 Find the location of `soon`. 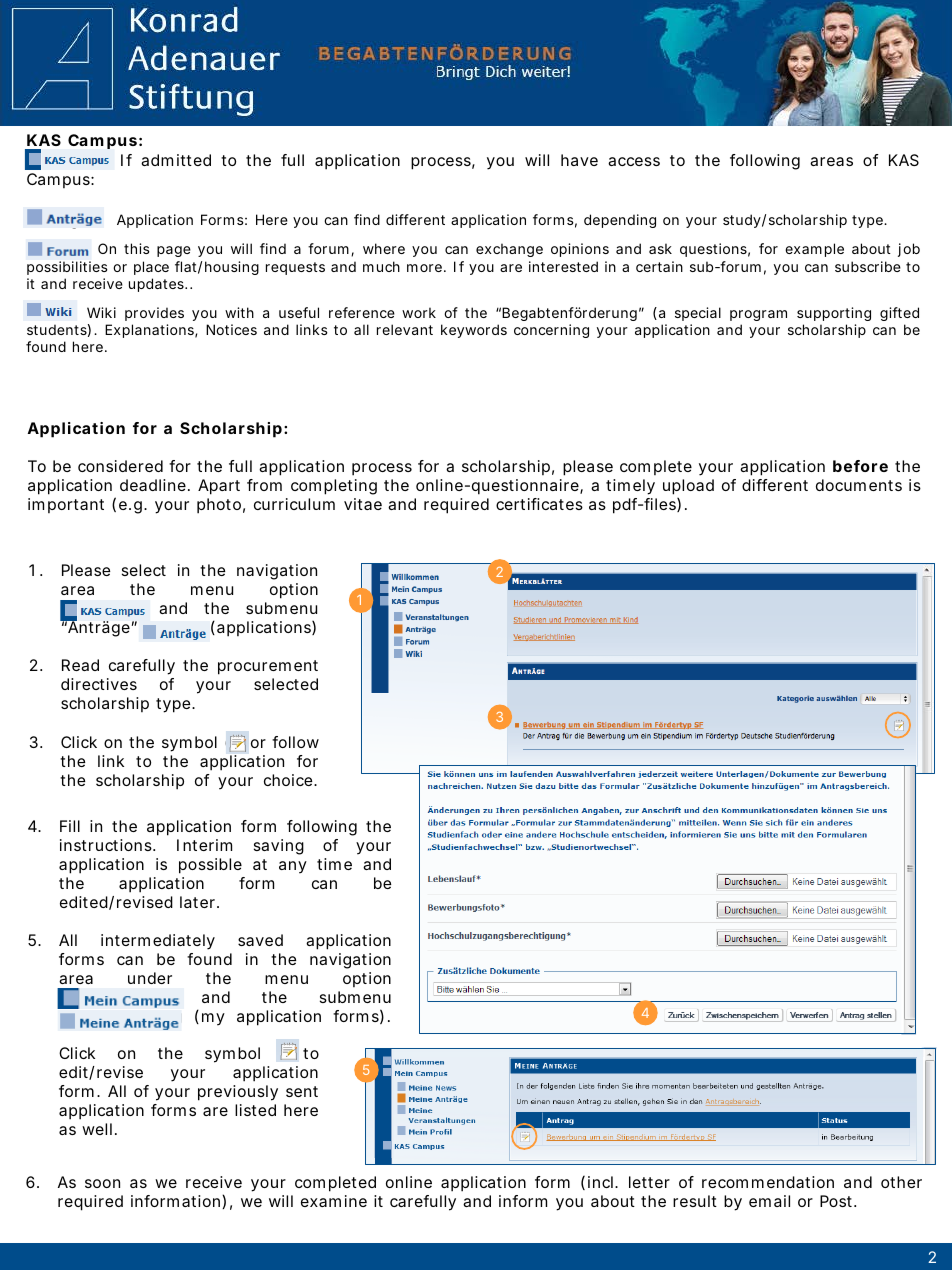

soon is located at coordinates (102, 1183).
